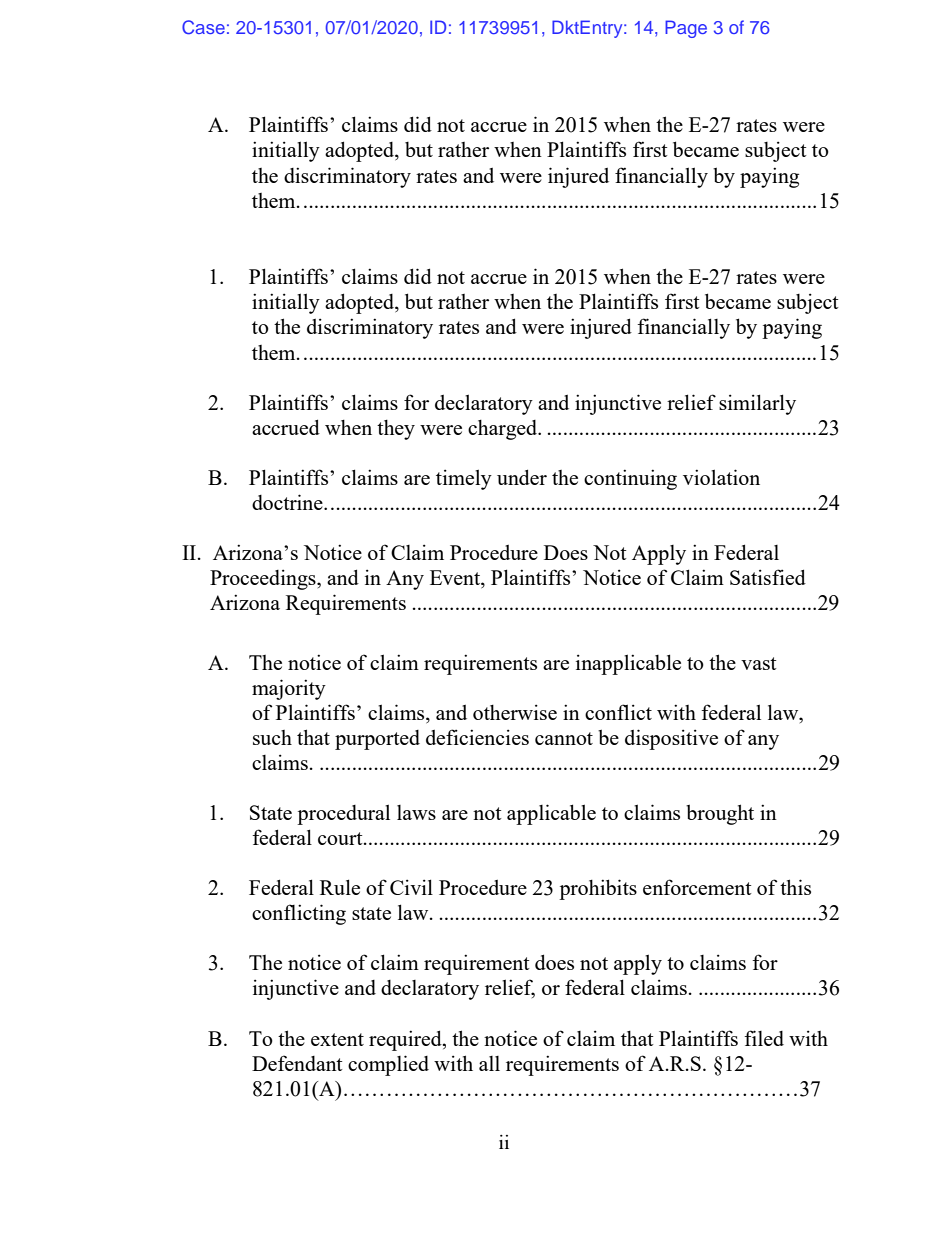 The height and width of the document is (1233, 952). Describe the element at coordinates (757, 404) in the document. I see `similarly` at that location.
